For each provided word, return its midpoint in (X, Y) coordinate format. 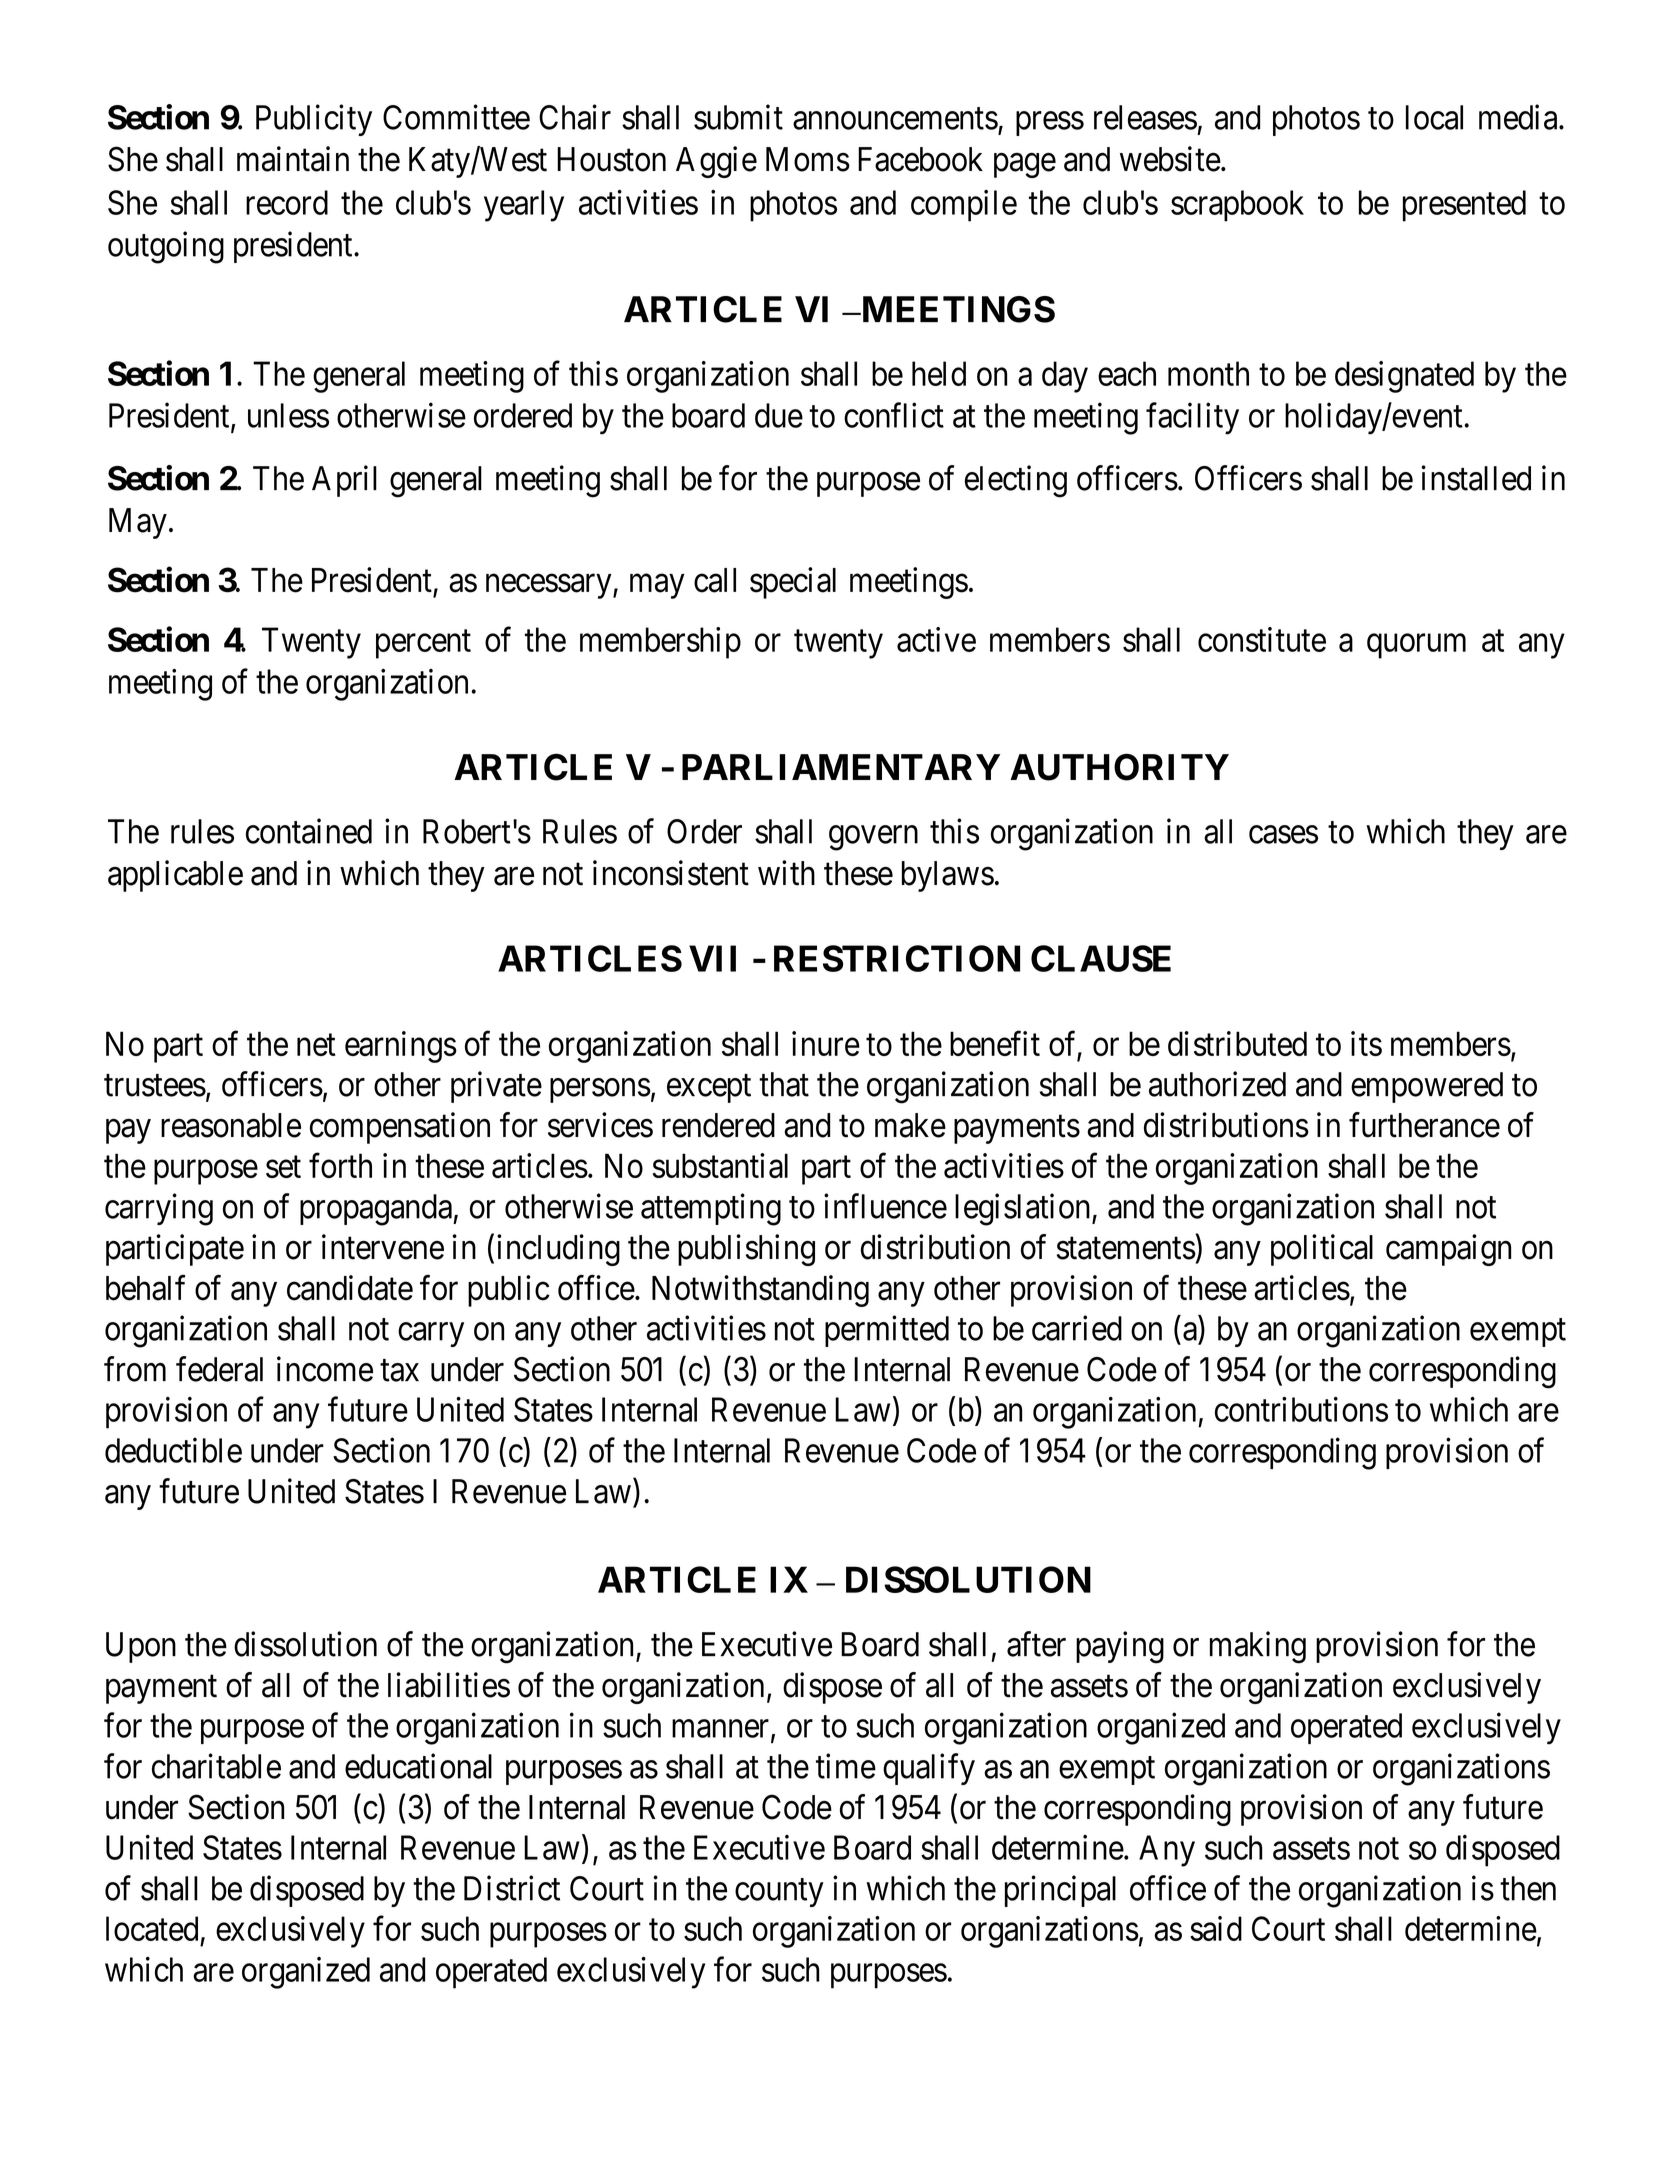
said (1216, 1928)
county (779, 1893)
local (1434, 117)
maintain (293, 159)
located (152, 1928)
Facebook (920, 159)
